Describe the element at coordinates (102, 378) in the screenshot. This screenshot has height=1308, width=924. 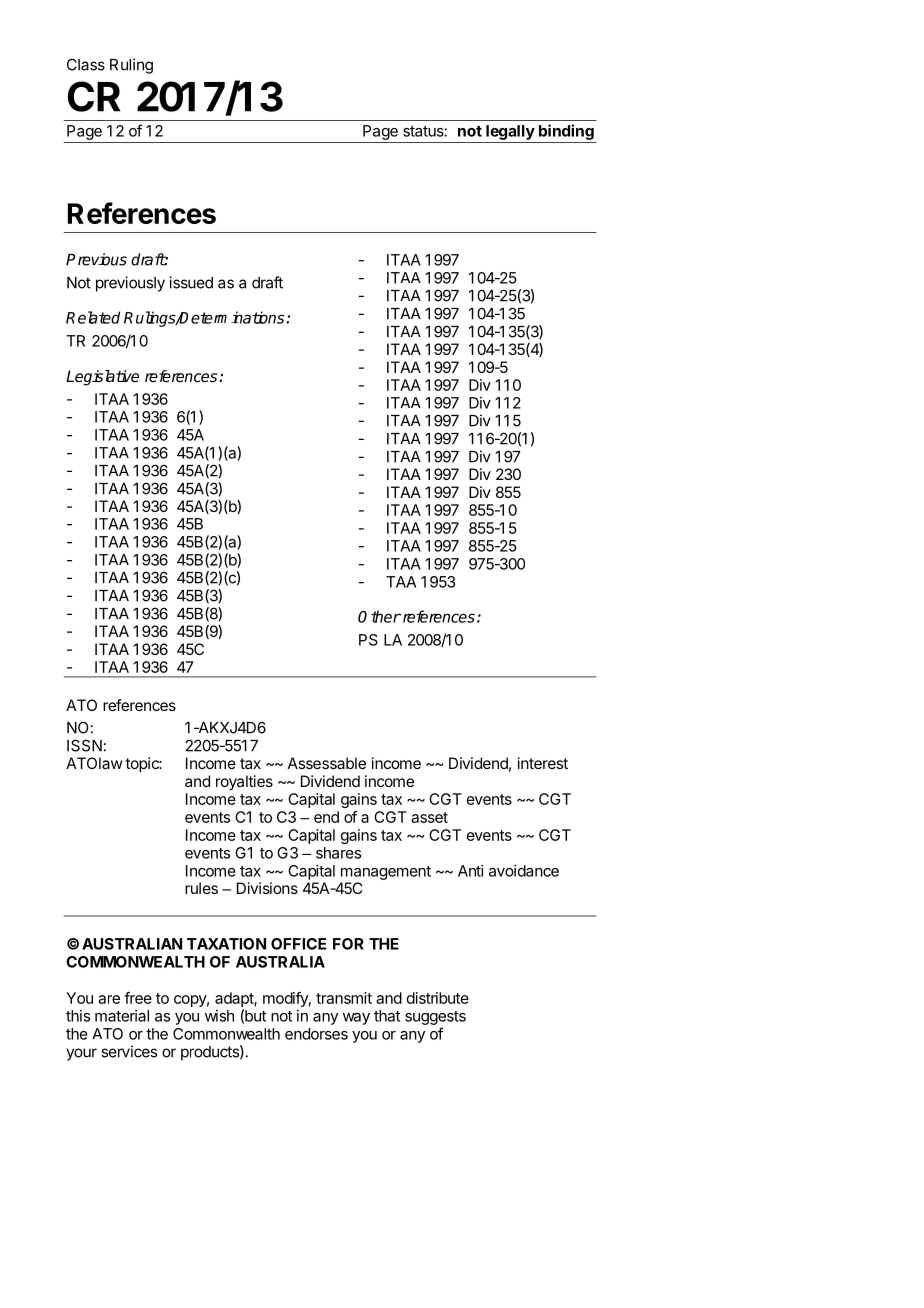
I see `Legislative` at that location.
